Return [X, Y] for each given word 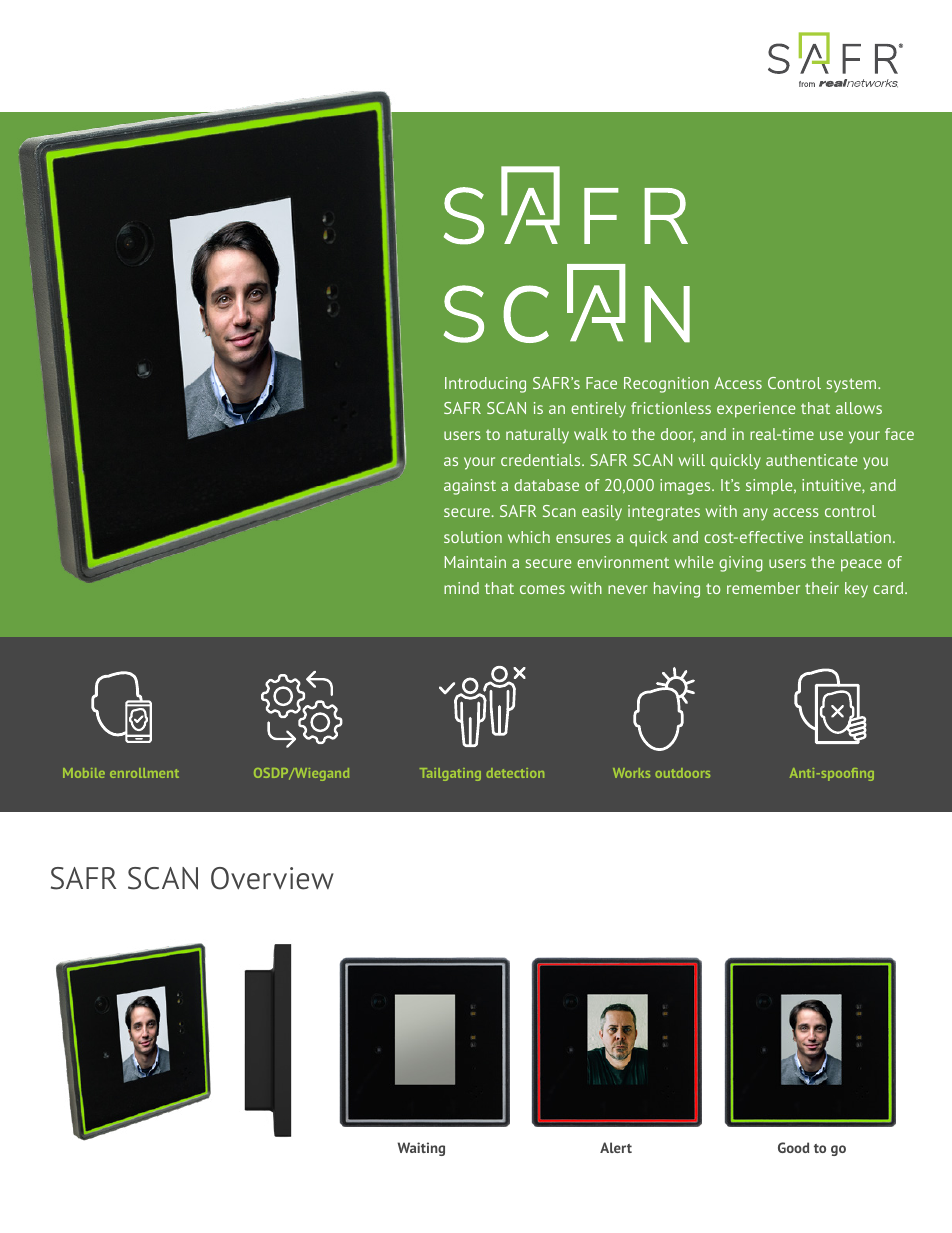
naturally [537, 436]
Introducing [485, 385]
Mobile [84, 773]
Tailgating [450, 774]
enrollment [144, 773]
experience [756, 410]
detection [515, 773]
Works [631, 773]
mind [461, 588]
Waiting [421, 1149]
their [822, 588]
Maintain [475, 562]
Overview [272, 878]
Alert [616, 1147]
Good [793, 1147]
